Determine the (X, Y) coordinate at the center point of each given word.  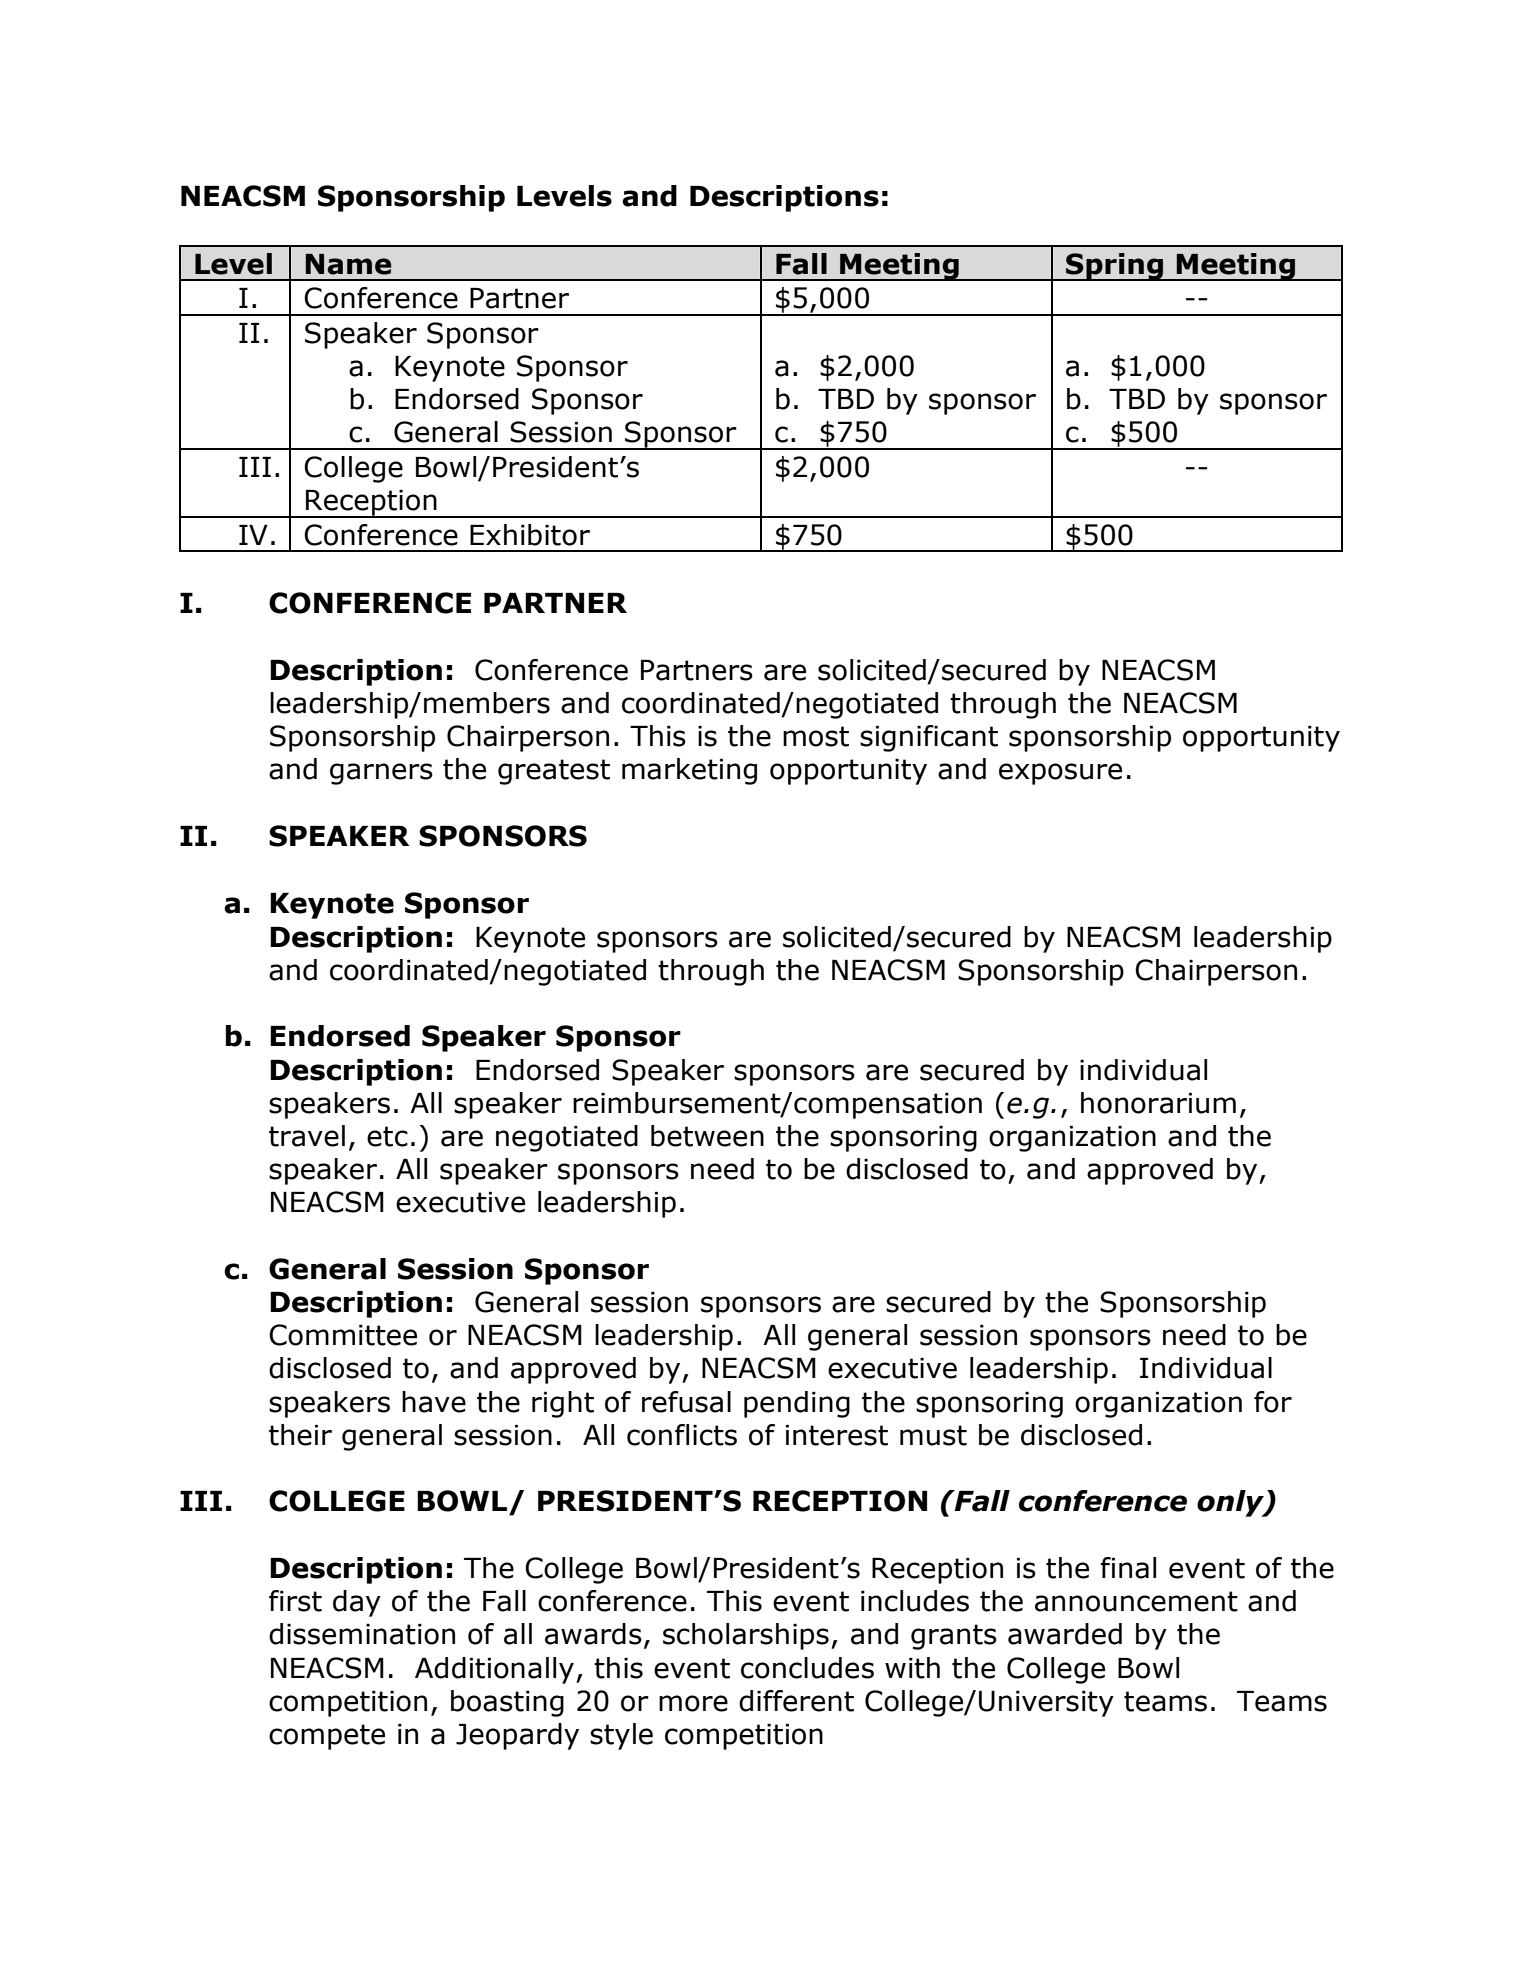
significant (929, 738)
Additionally (496, 1670)
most (816, 736)
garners (381, 774)
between (707, 1136)
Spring (1114, 267)
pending (797, 1404)
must (933, 1435)
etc (387, 1136)
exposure (1060, 774)
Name (348, 264)
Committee (343, 1335)
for (1273, 1402)
